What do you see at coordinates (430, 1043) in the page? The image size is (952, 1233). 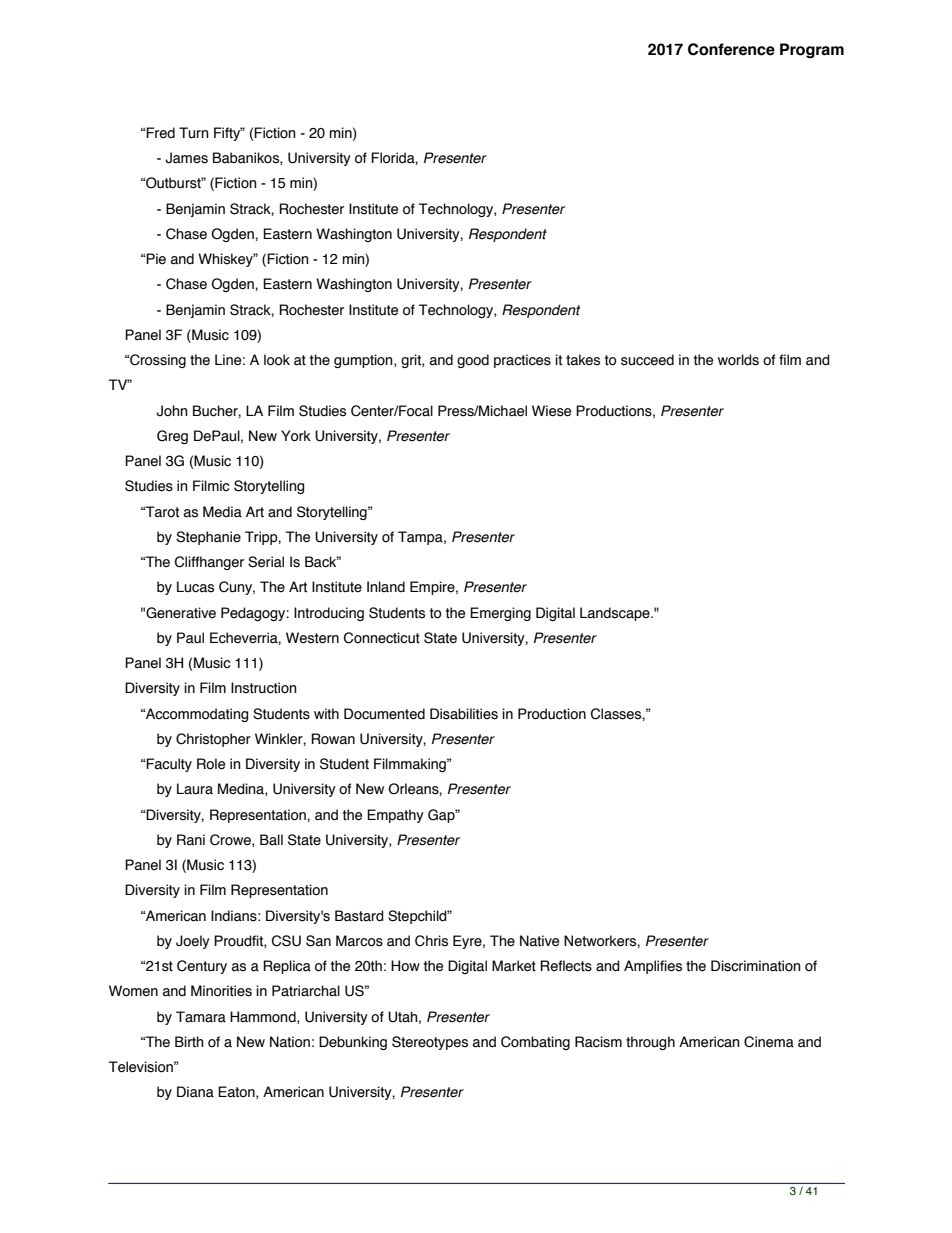 I see `Stereotypes` at bounding box center [430, 1043].
